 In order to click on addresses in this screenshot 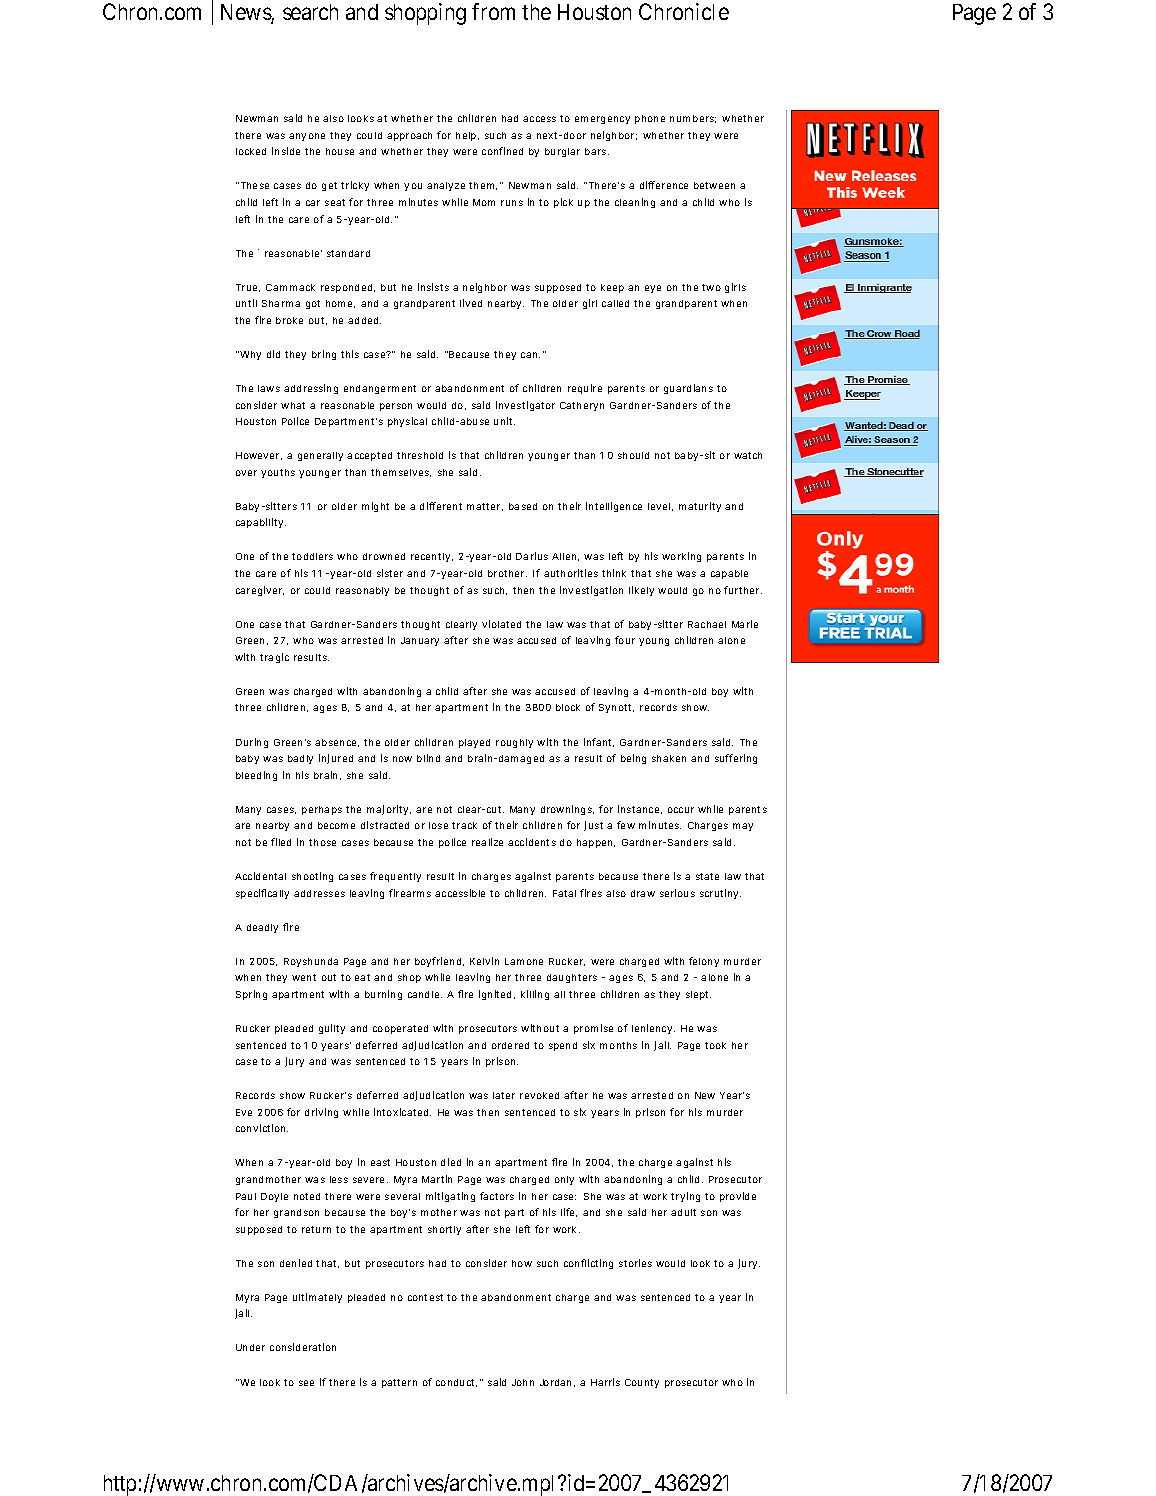, I will do `click(319, 893)`.
